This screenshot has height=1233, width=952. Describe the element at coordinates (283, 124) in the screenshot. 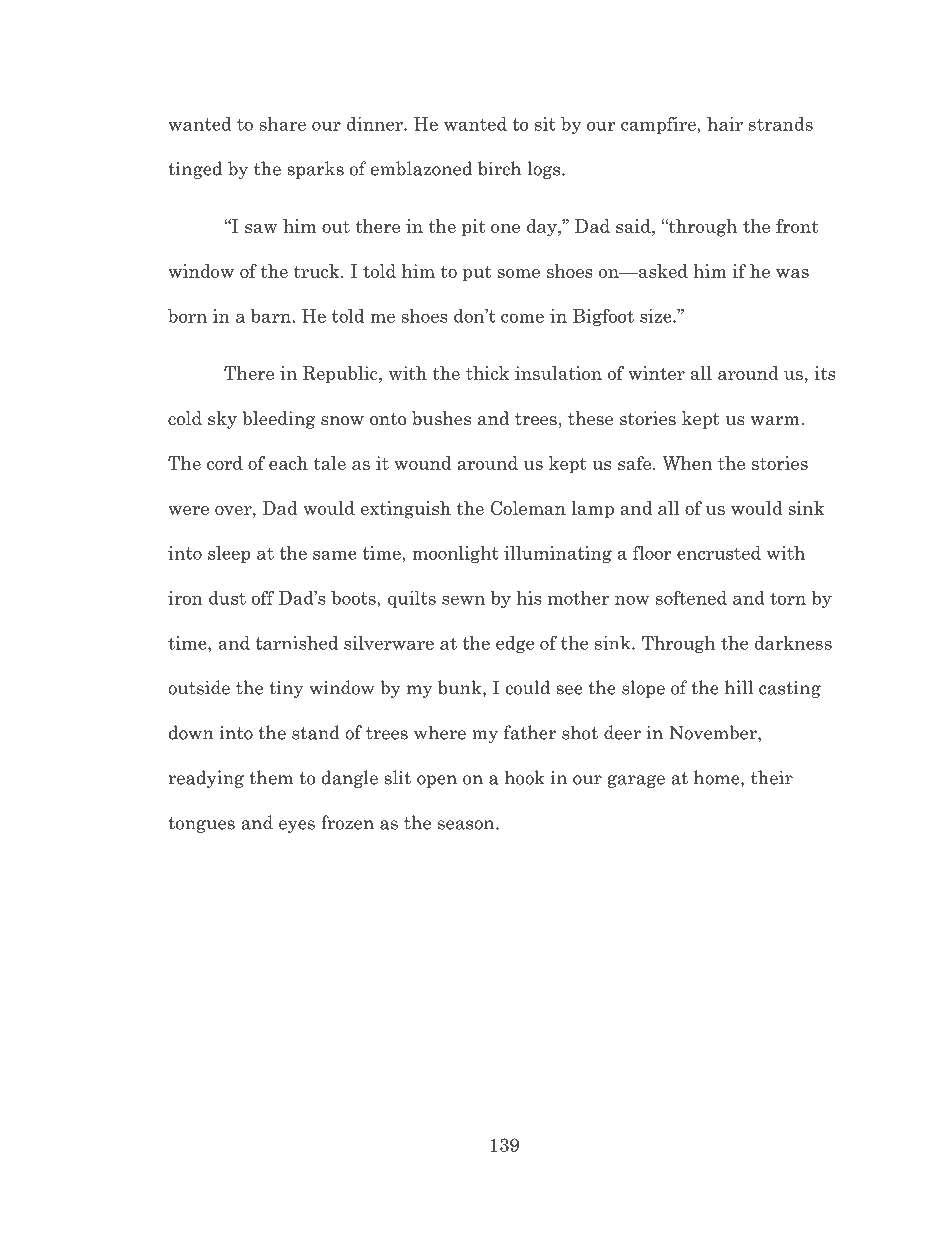

I see `share` at that location.
